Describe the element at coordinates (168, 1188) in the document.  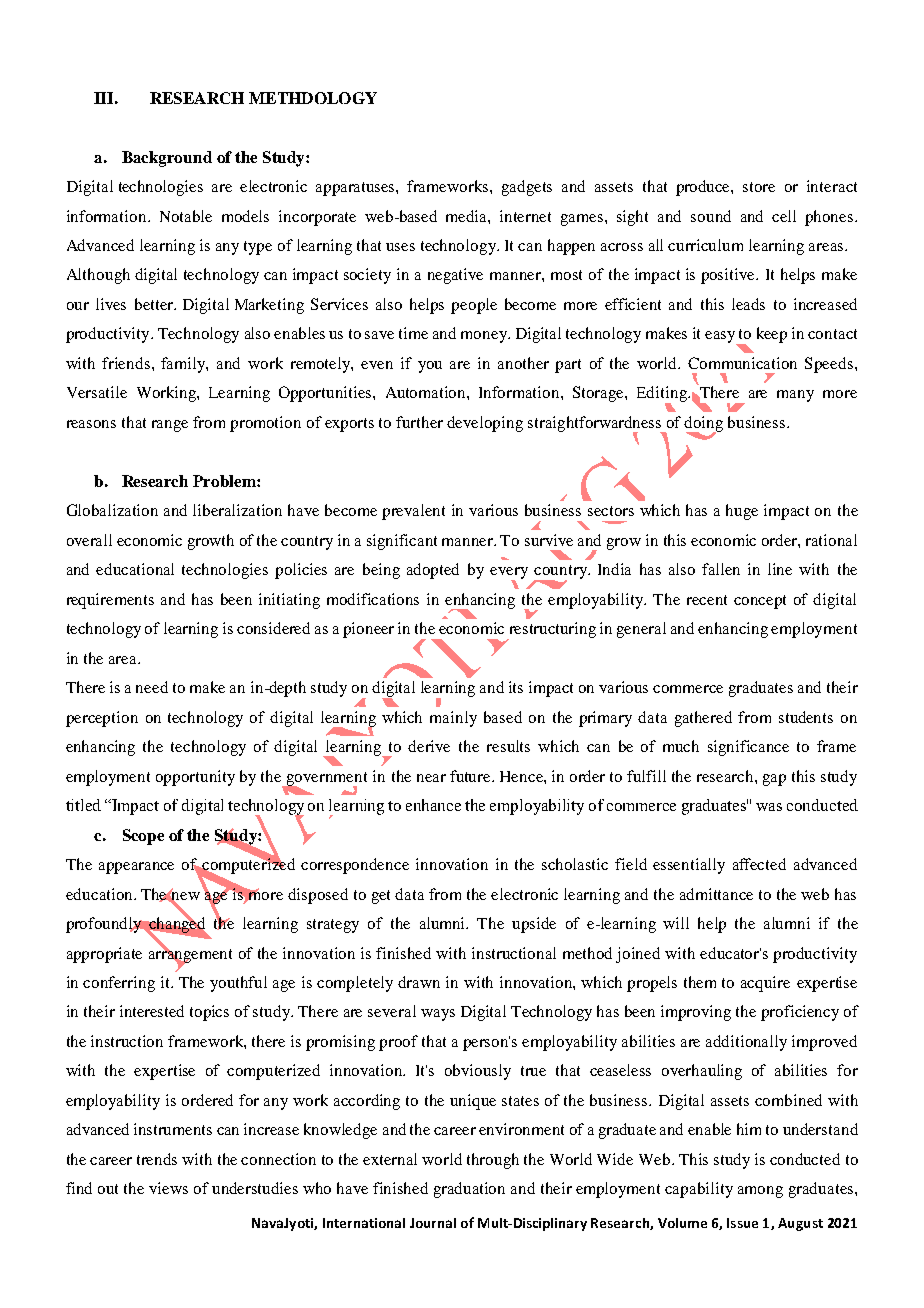
I see `views` at that location.
